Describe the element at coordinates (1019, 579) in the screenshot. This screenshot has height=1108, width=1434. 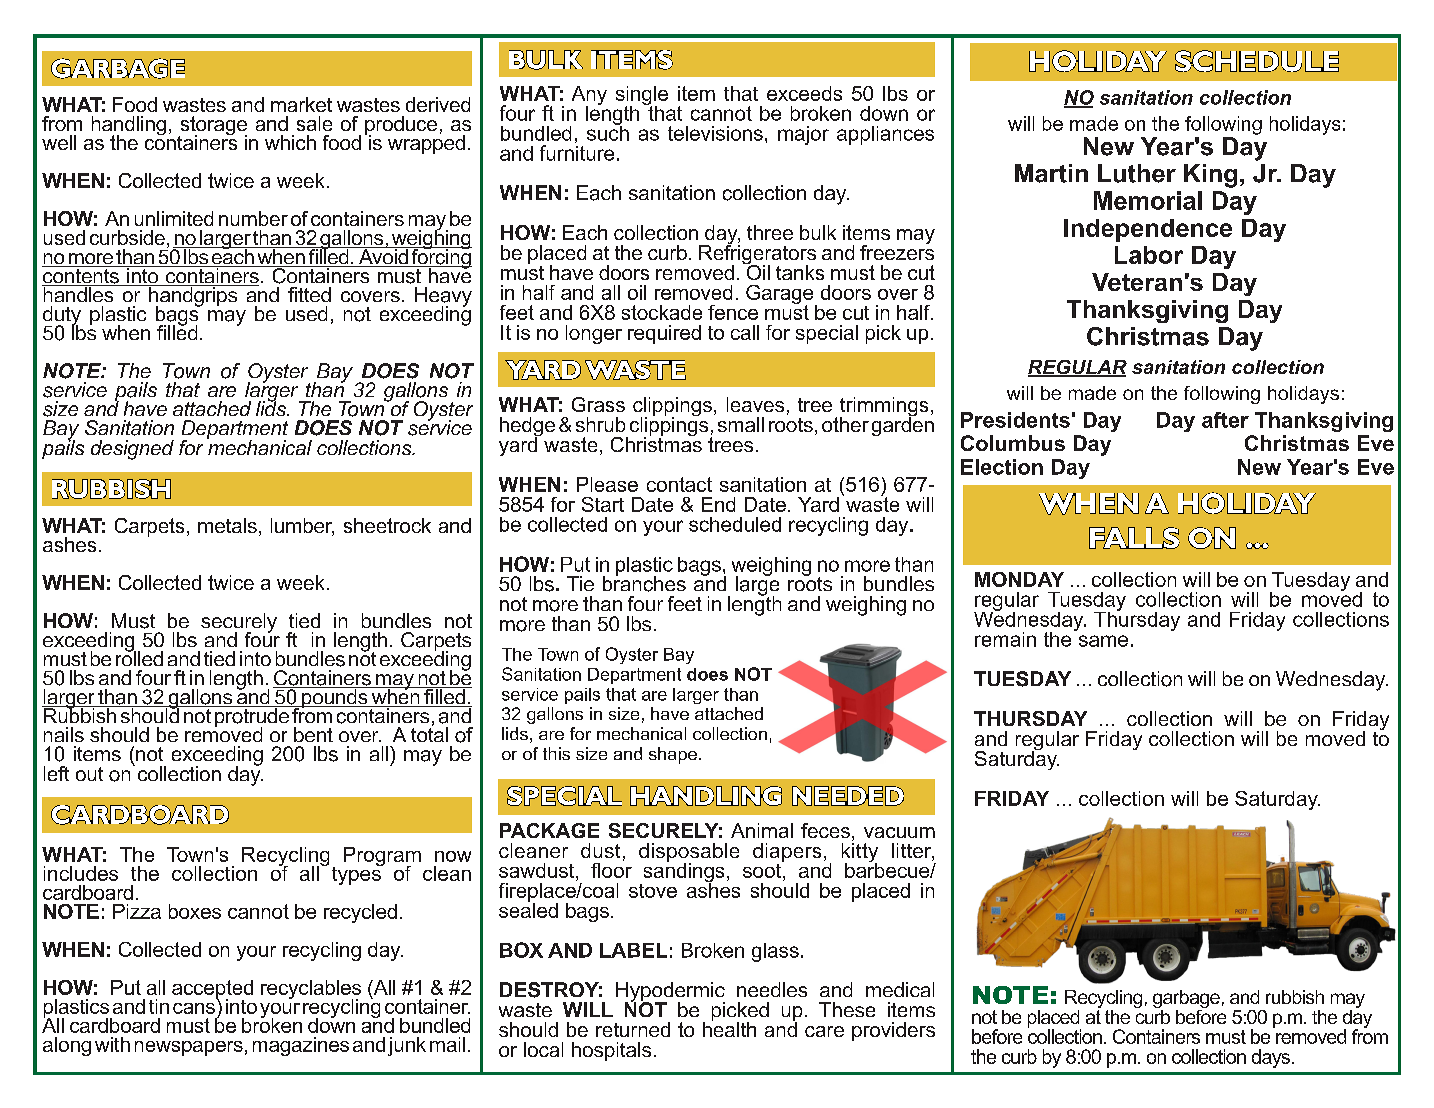
I see `MONDAY` at that location.
